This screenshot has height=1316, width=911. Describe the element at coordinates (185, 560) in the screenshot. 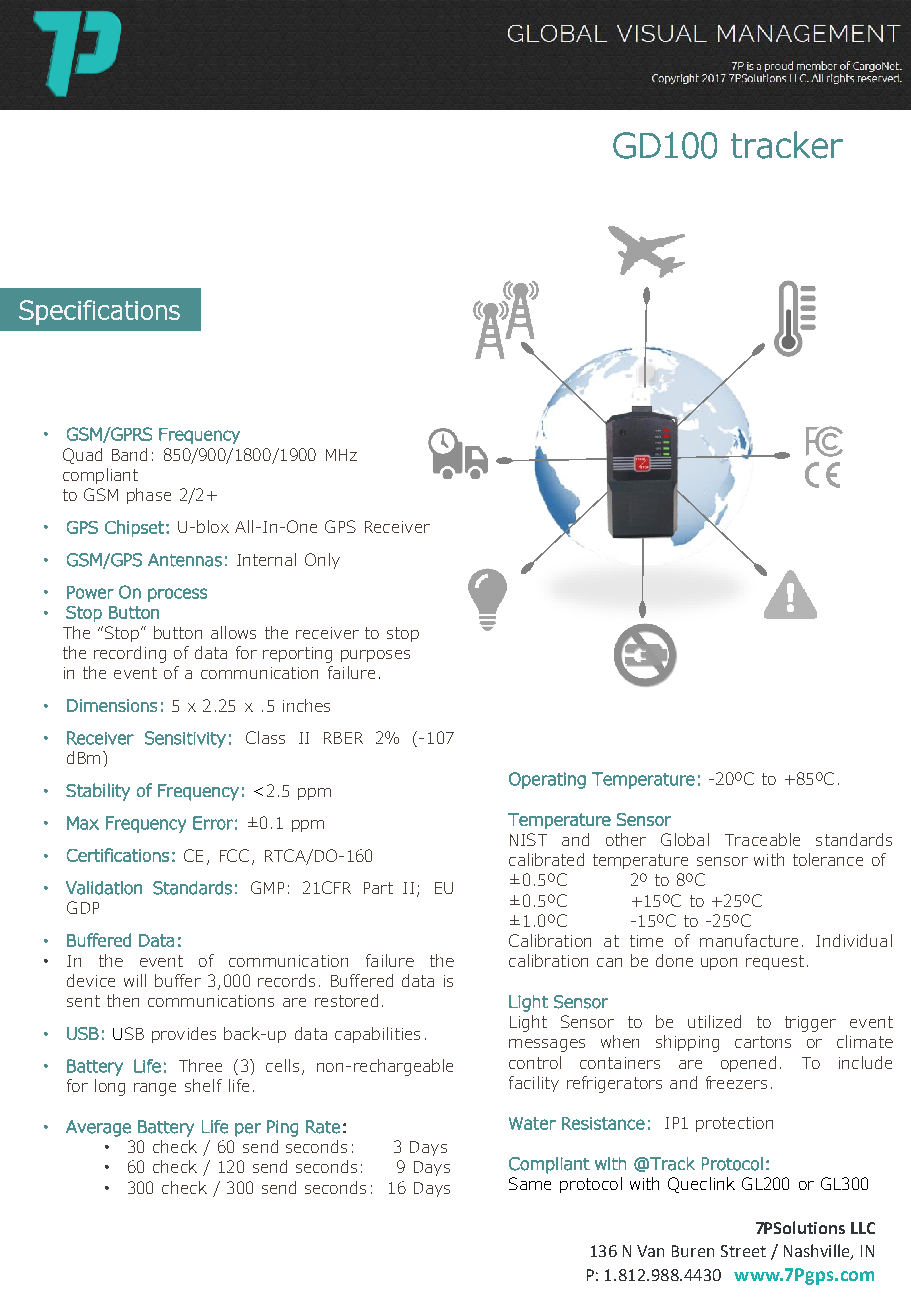

I see `Antennas` at that location.
